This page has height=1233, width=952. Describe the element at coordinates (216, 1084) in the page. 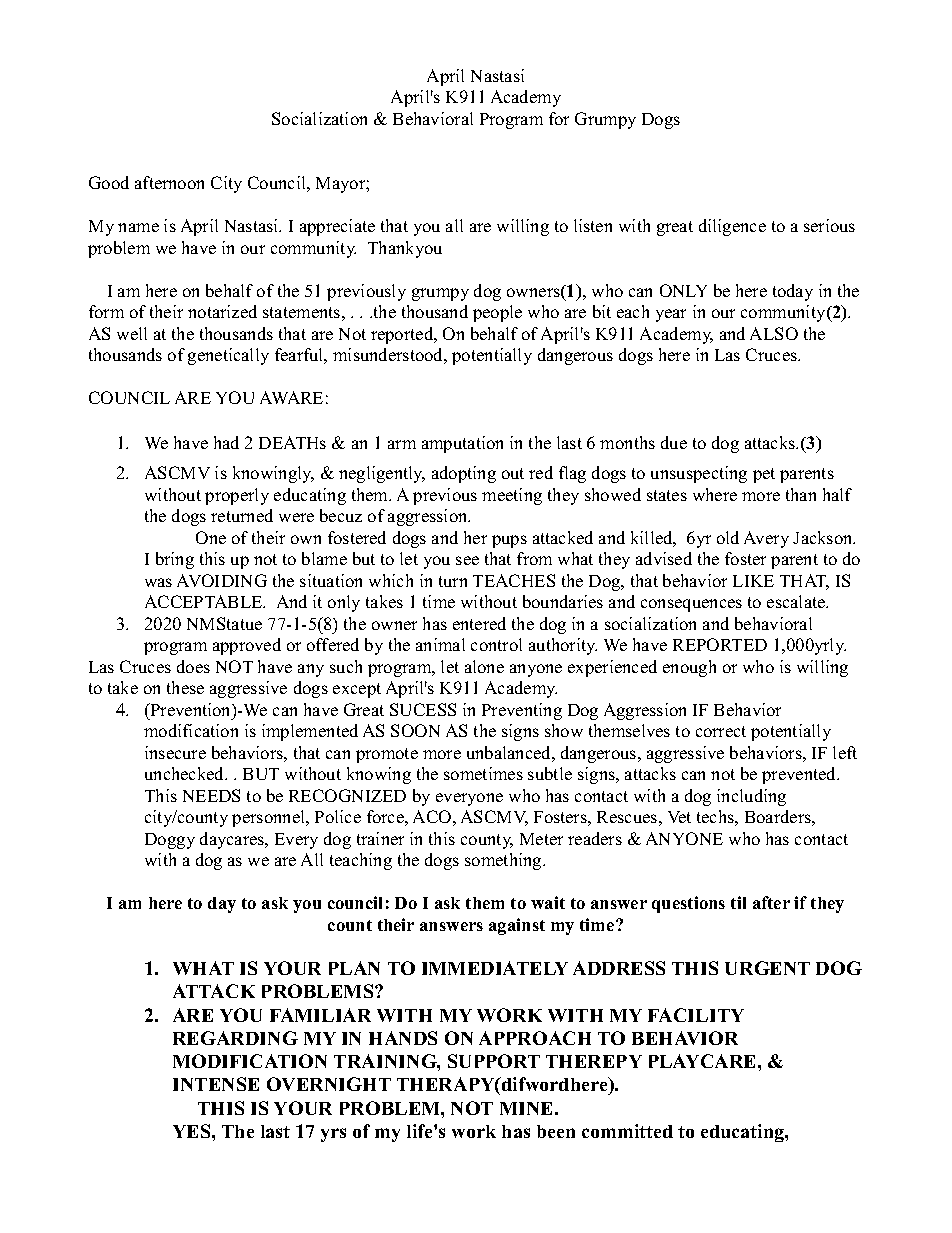

I see `INTENSE` at that location.
